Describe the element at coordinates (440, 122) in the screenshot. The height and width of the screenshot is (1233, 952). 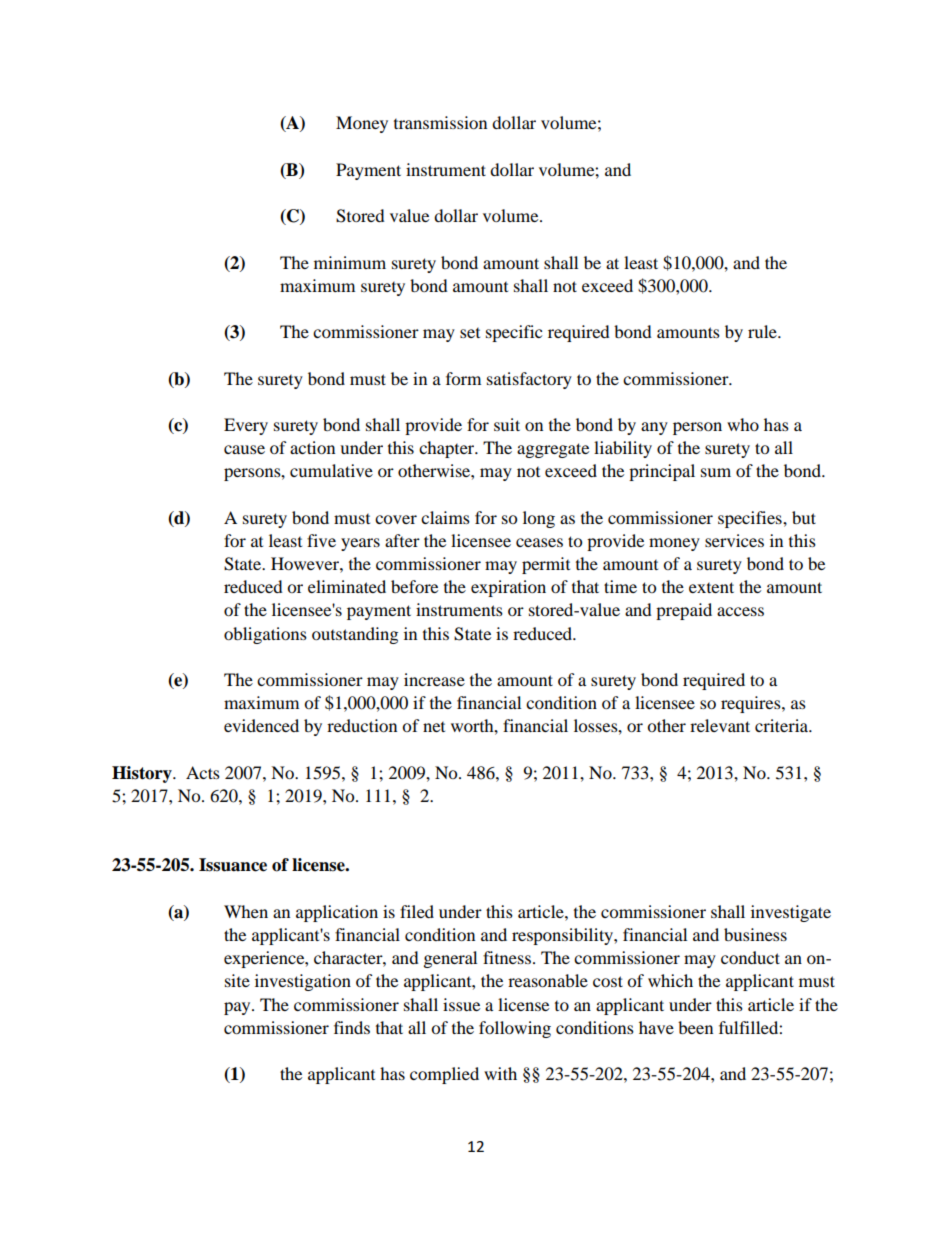
I see `transmission` at that location.
